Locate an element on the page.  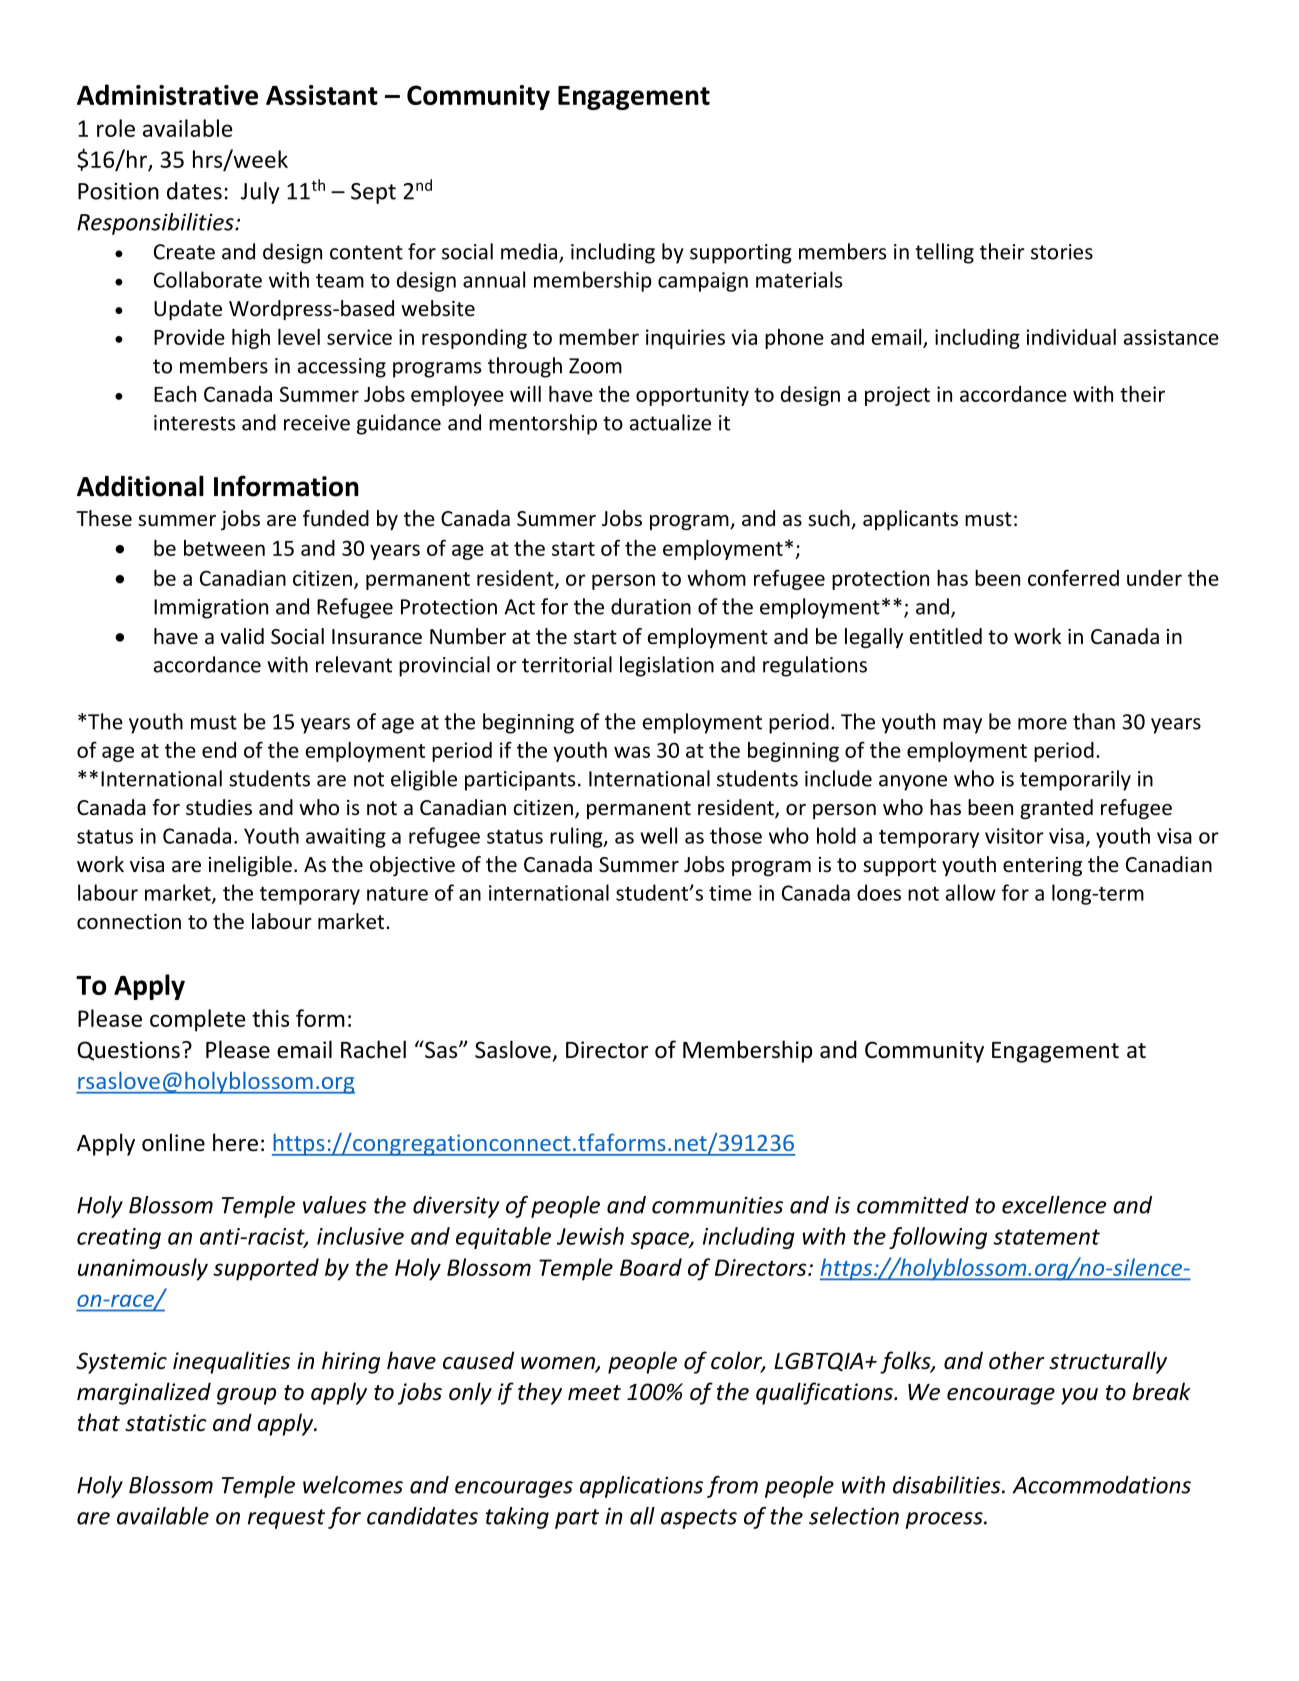
stories is located at coordinates (1062, 252).
